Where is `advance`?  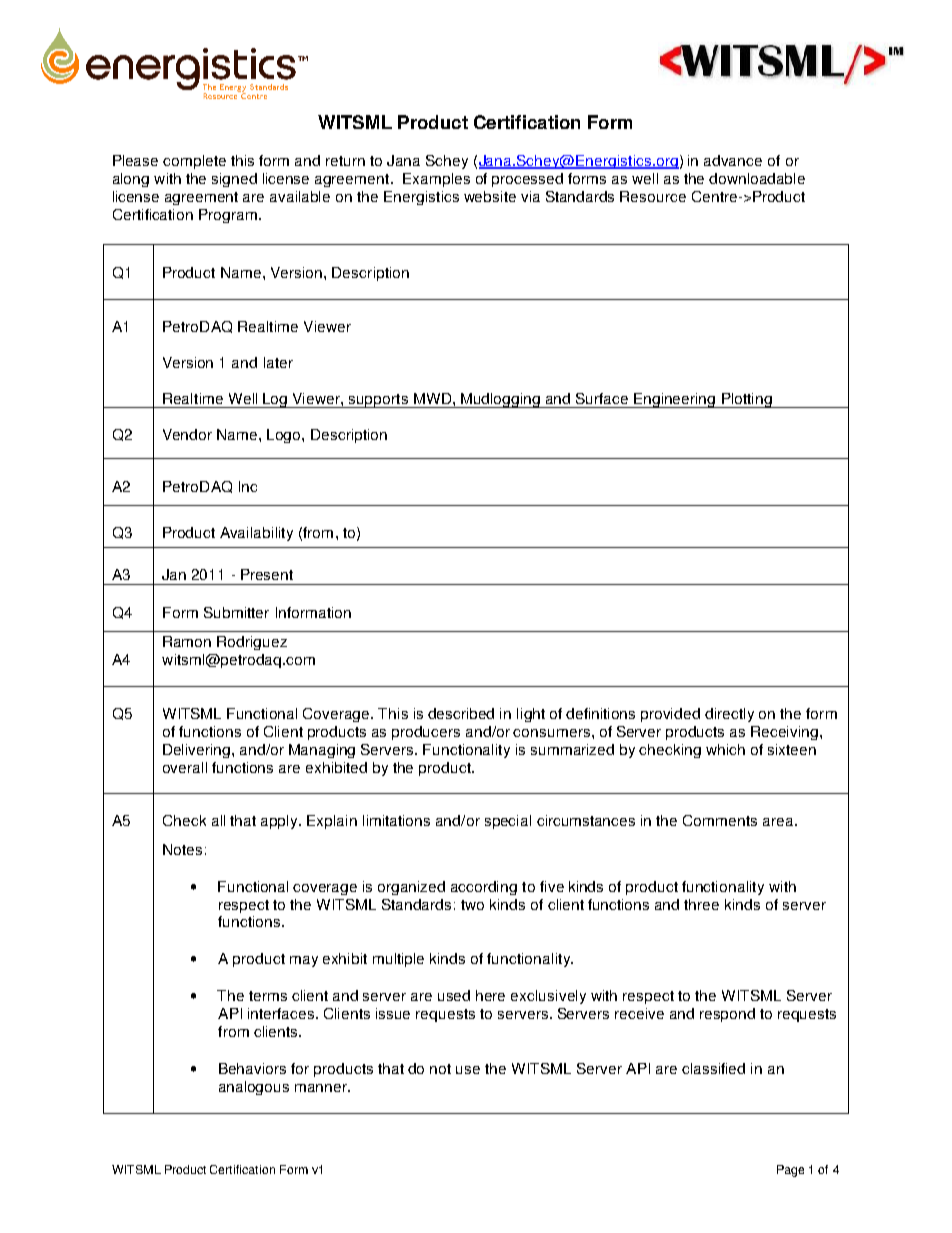 advance is located at coordinates (733, 160).
